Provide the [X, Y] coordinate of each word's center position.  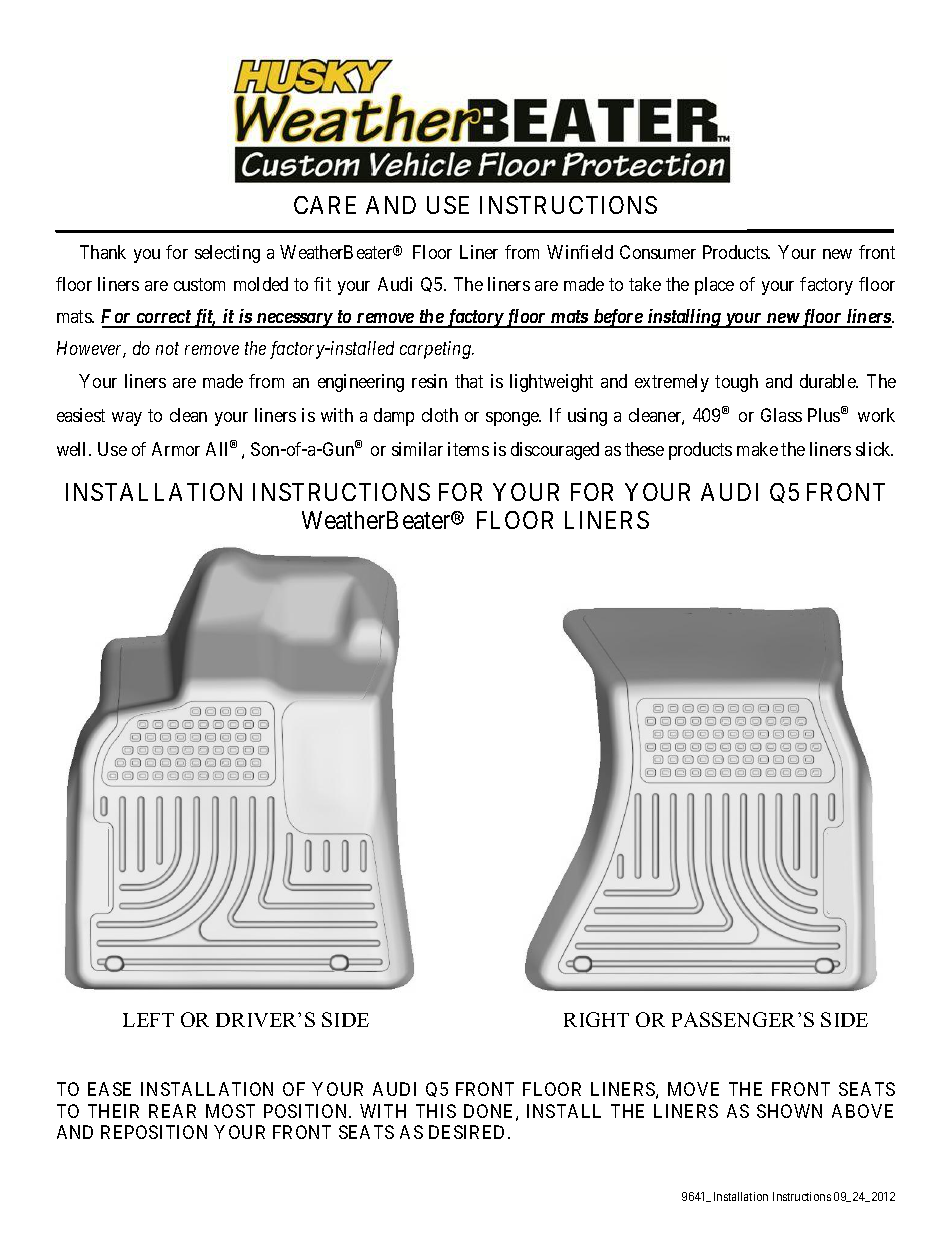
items [468, 449]
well [73, 449]
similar [417, 449]
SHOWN [789, 1111]
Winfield [580, 252]
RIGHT [596, 1019]
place [714, 286]
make [757, 449]
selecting [227, 254]
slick [874, 449]
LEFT [148, 1020]
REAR [172, 1111]
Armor [176, 449]
